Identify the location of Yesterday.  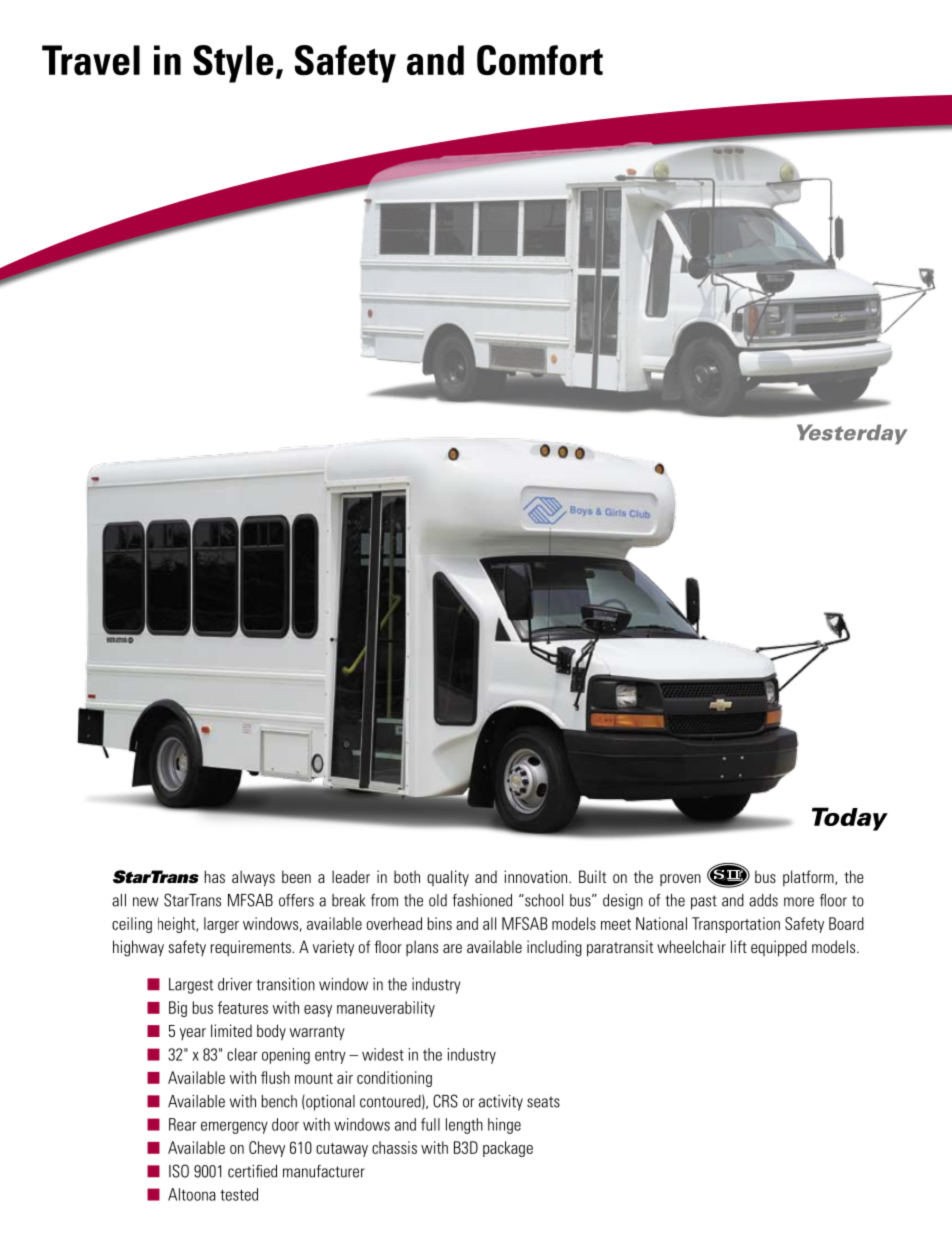
(852, 434).
